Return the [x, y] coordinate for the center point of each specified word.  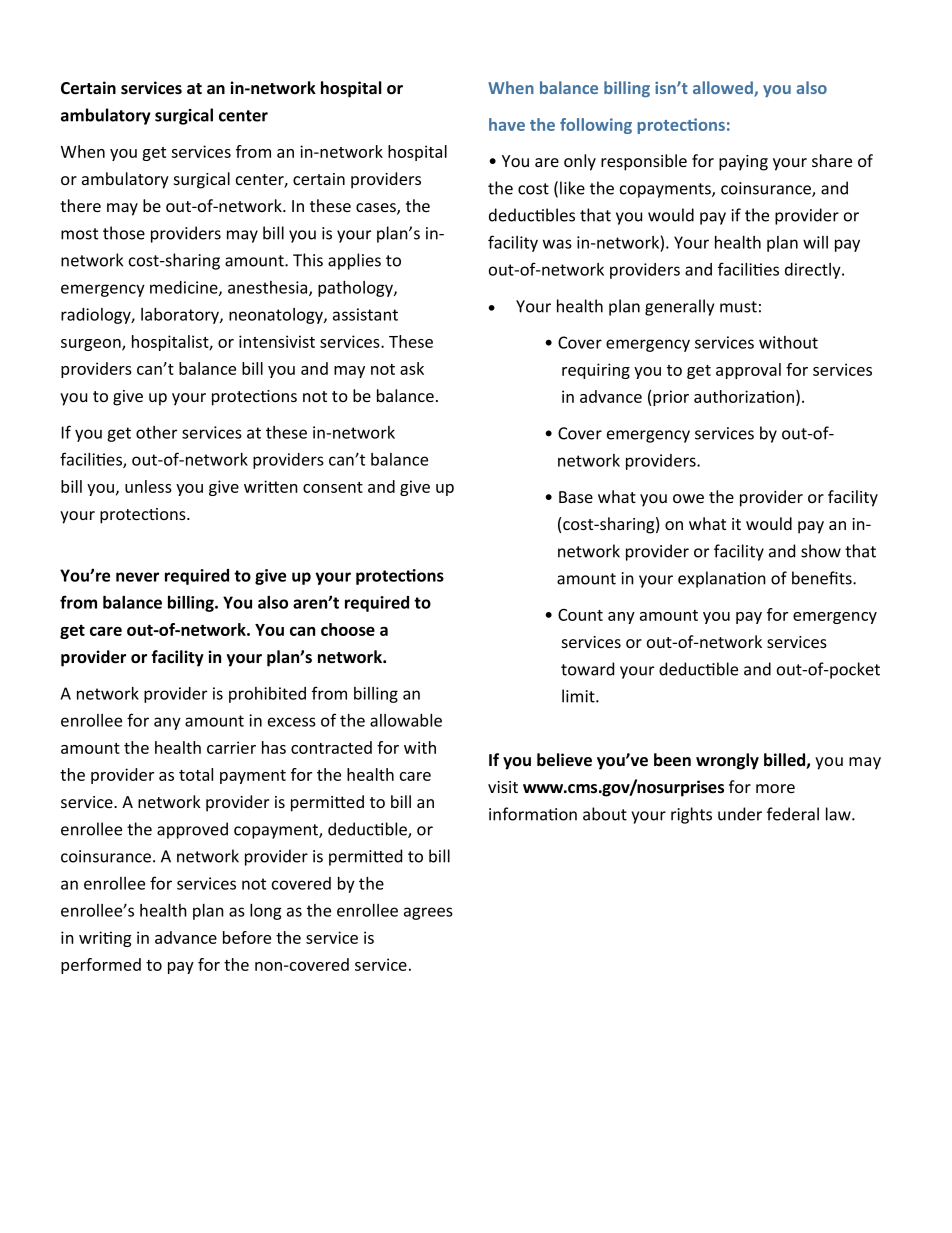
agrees [428, 913]
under [740, 814]
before [247, 937]
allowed [724, 89]
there [80, 205]
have [507, 124]
